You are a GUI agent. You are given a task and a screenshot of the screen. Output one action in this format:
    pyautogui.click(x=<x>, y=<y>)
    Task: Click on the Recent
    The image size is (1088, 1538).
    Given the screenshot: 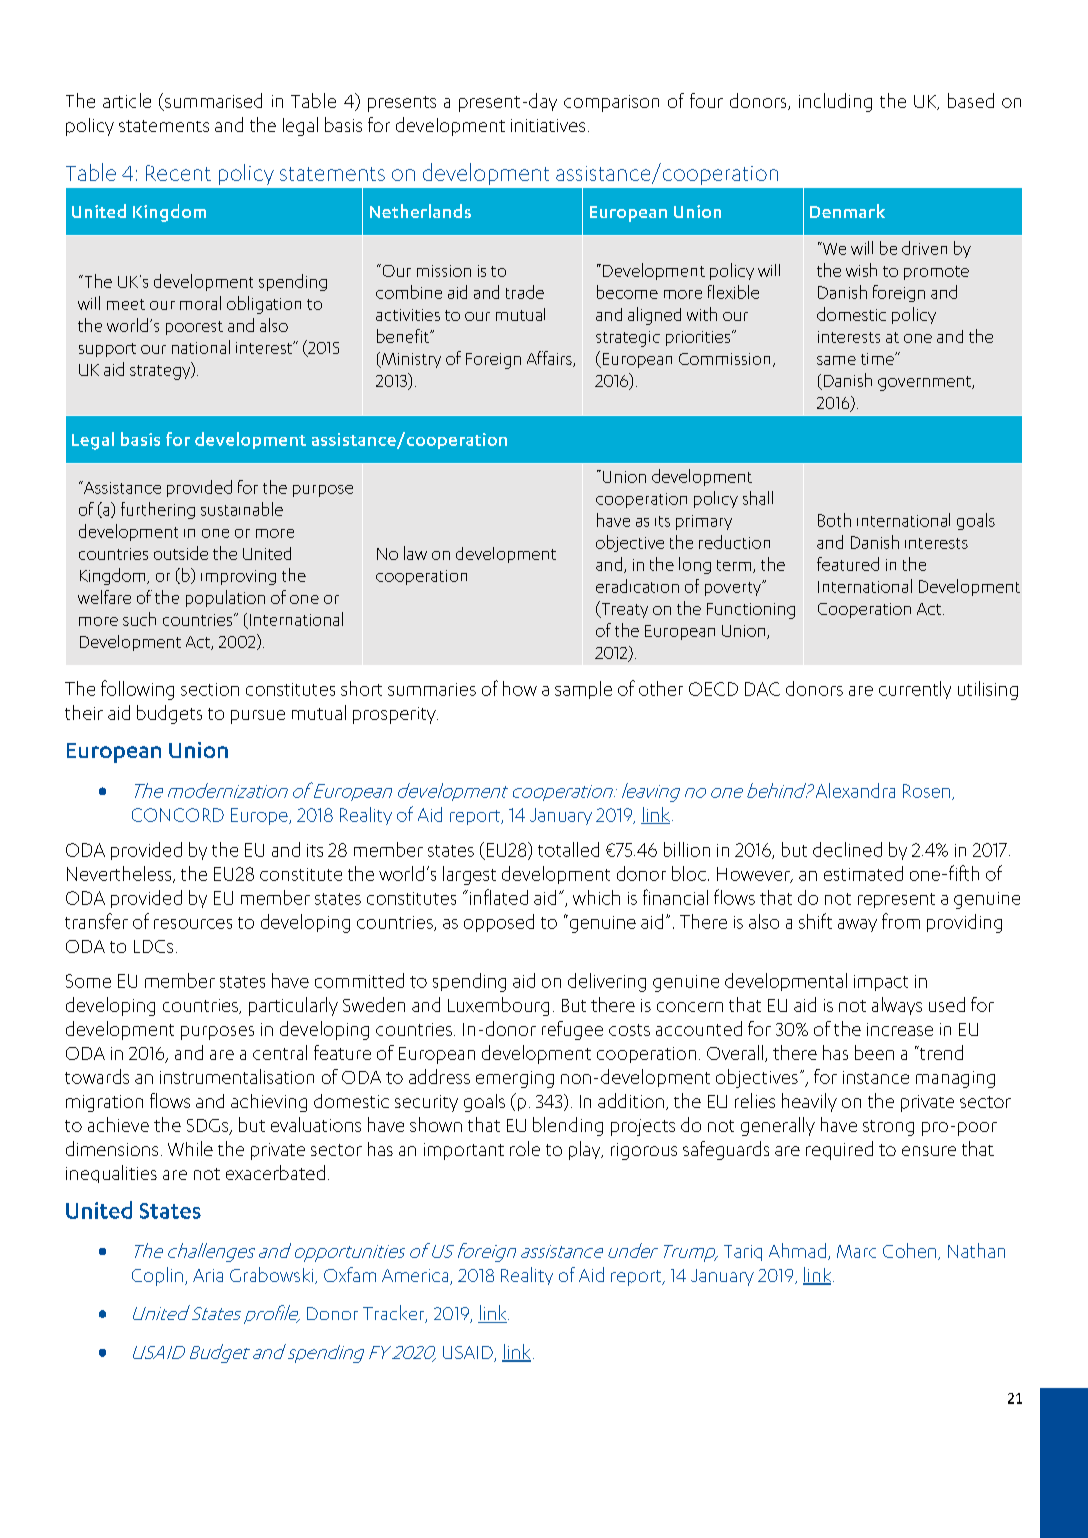 What is the action you would take?
    pyautogui.click(x=178, y=173)
